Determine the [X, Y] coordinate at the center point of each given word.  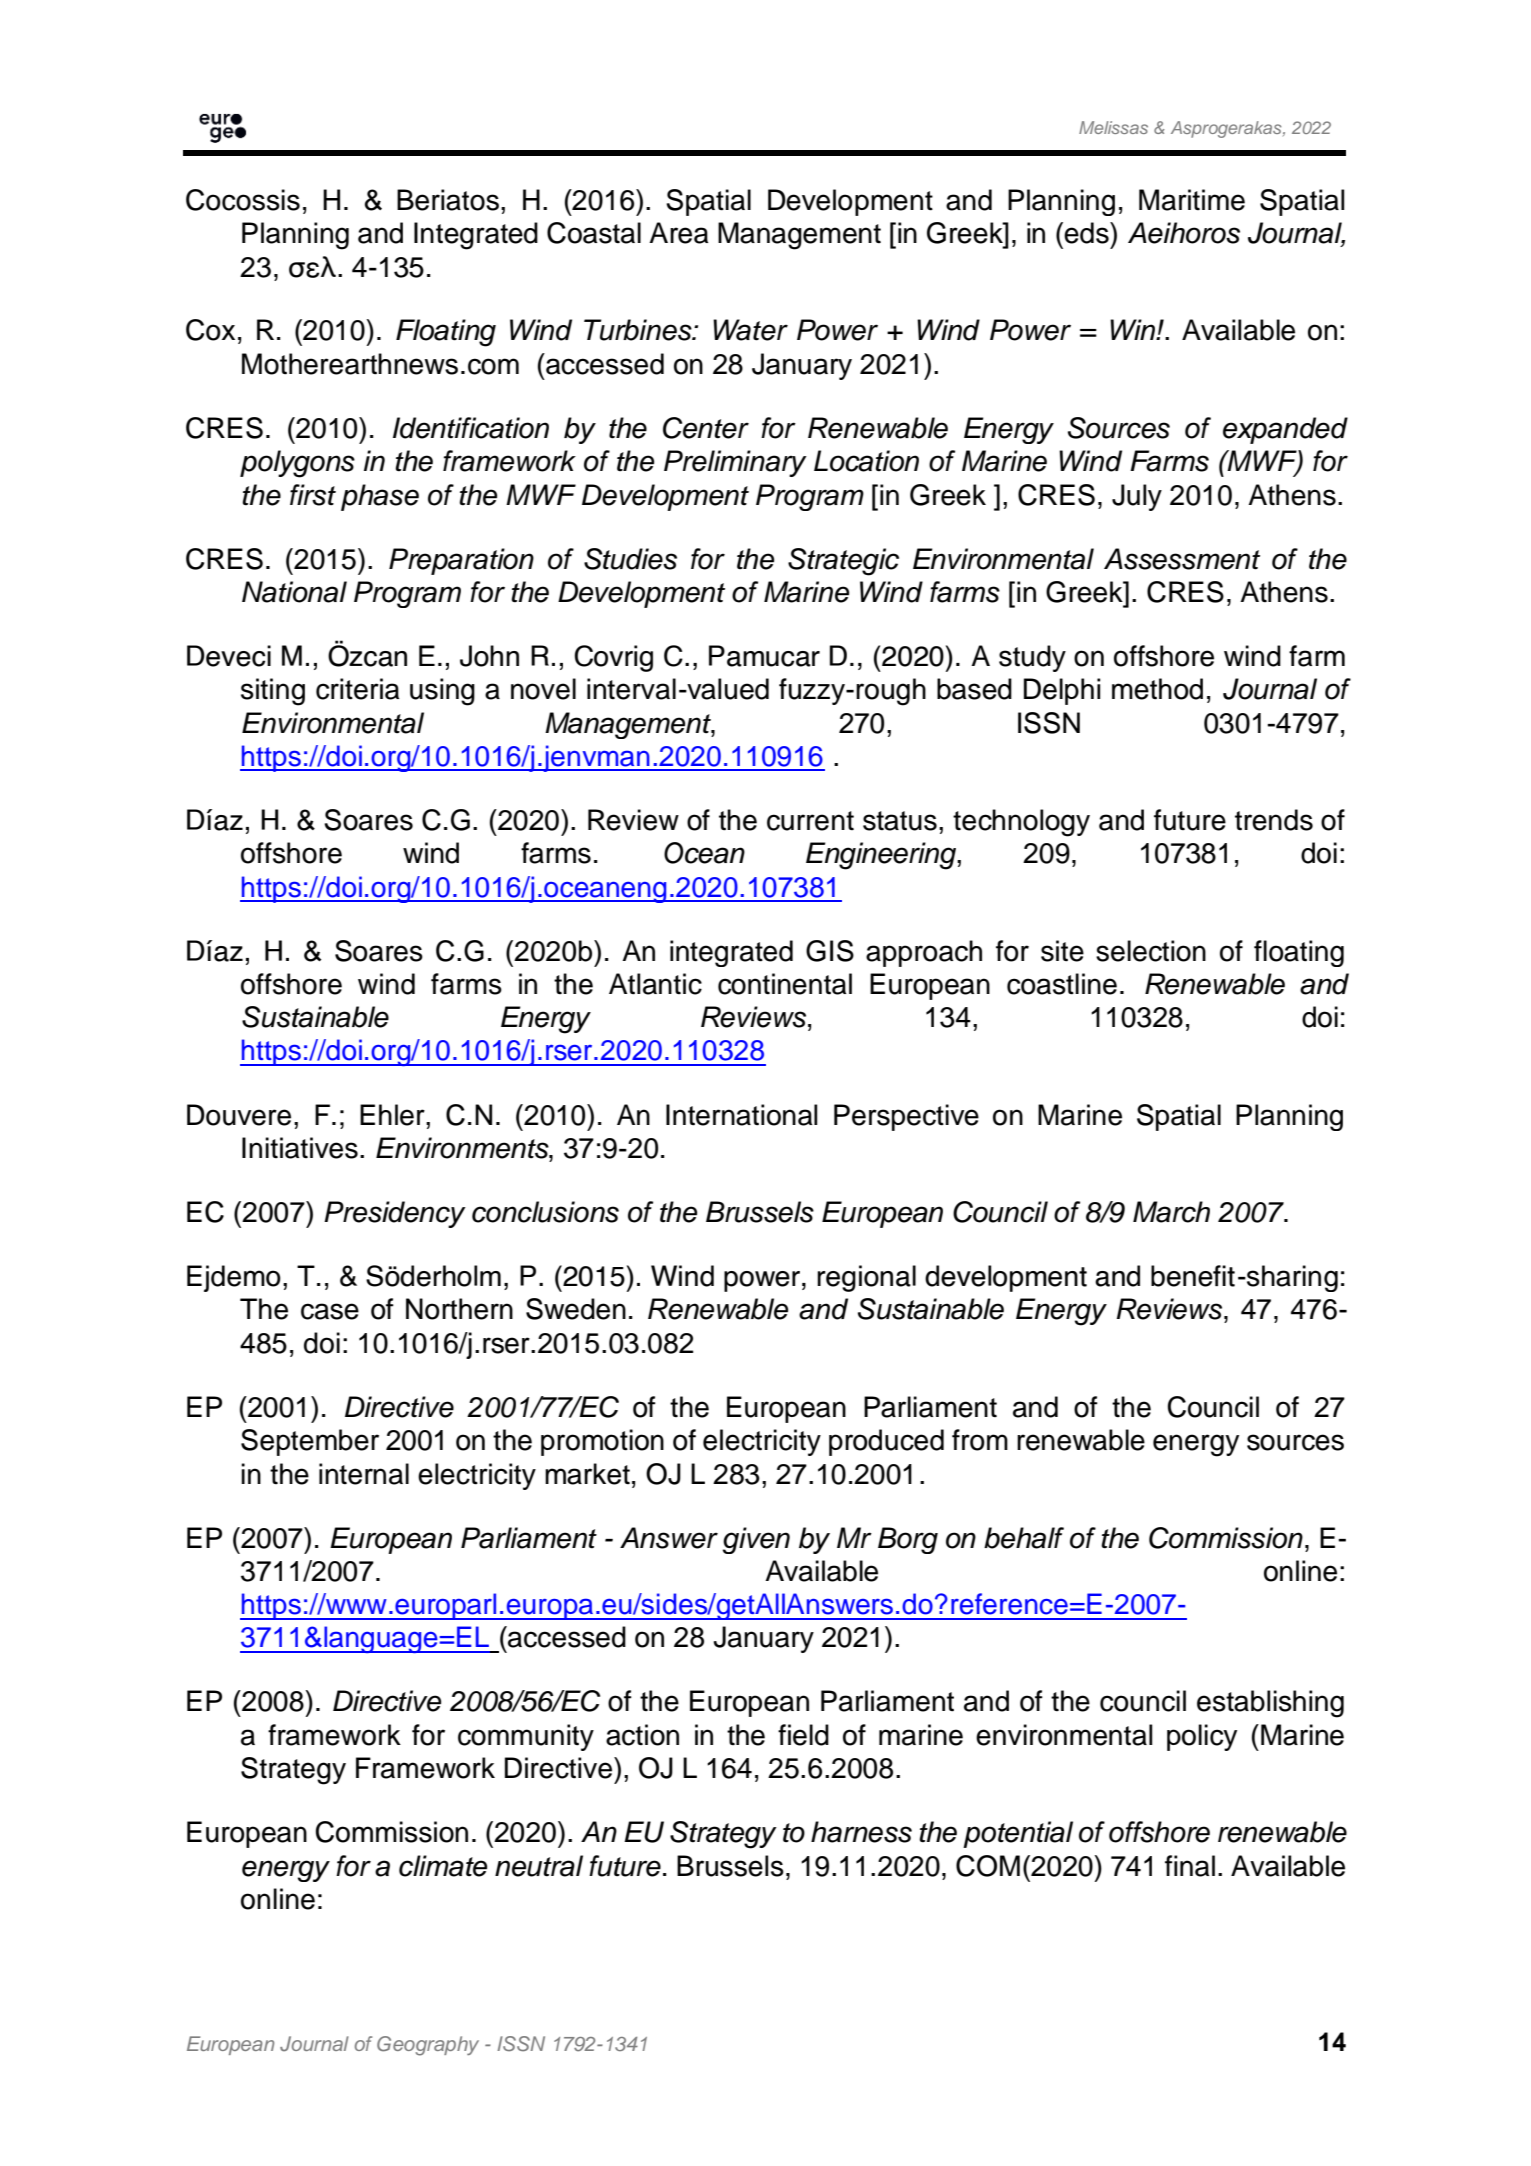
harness [861, 1832]
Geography [428, 2046]
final [1190, 1866]
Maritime [1192, 200]
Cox [210, 330]
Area [679, 233]
